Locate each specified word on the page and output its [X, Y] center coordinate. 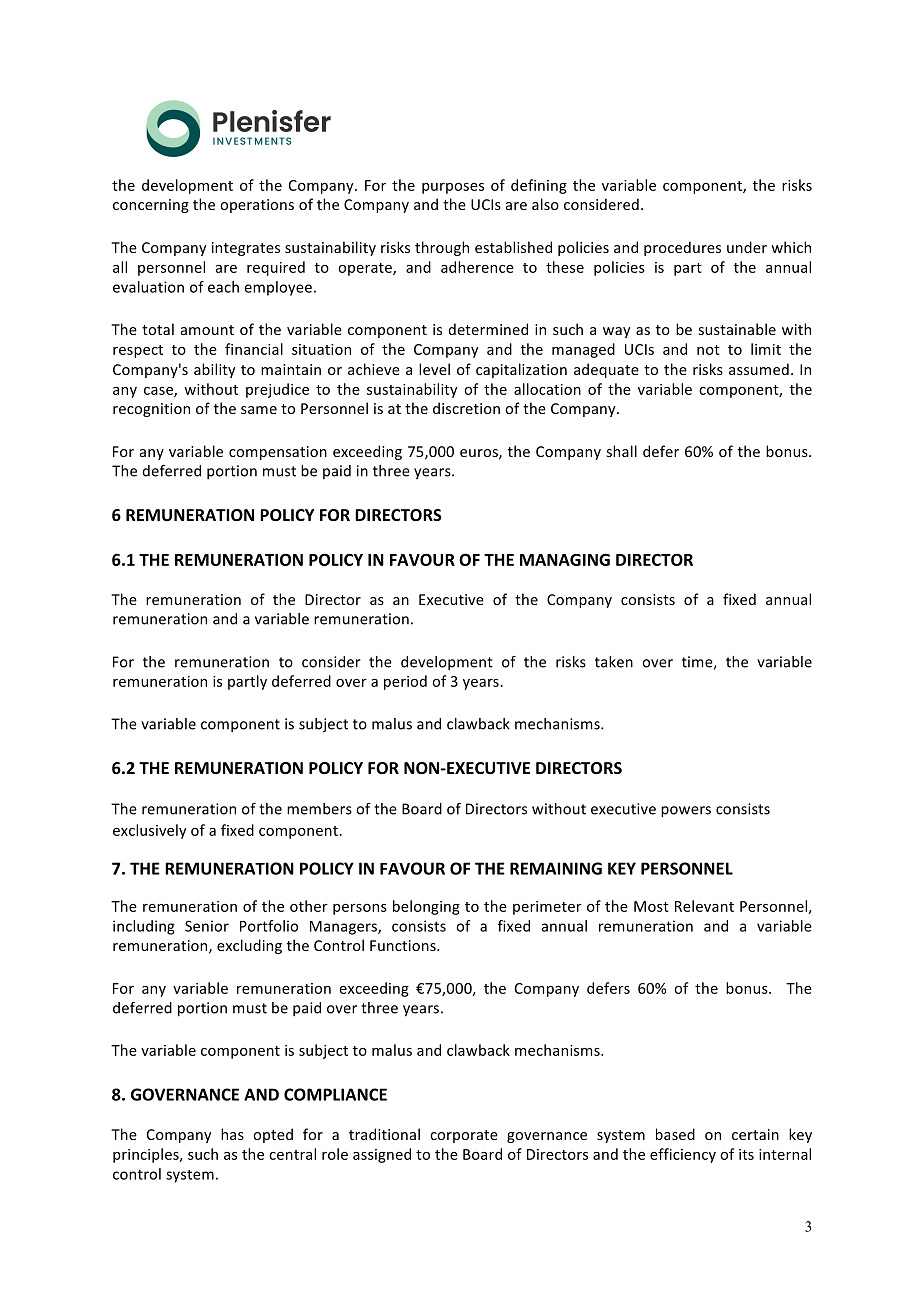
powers [686, 812]
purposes [453, 188]
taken [614, 662]
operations [257, 206]
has [232, 1134]
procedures [682, 248]
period [405, 682]
